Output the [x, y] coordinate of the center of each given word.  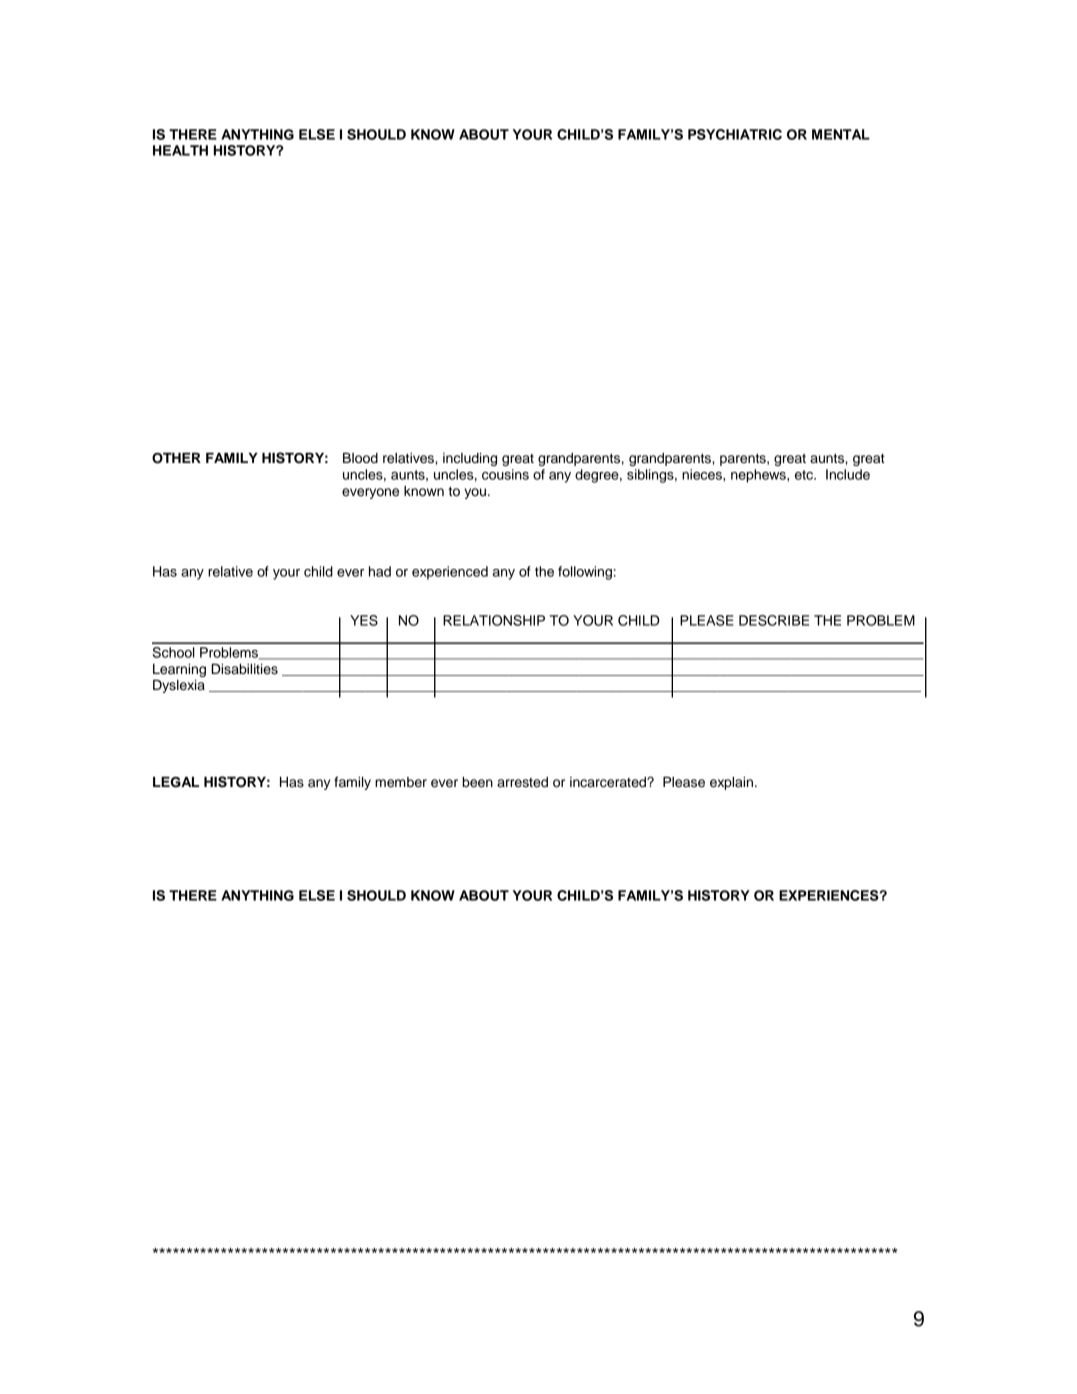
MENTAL [841, 134]
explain [731, 783]
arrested [522, 782]
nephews [759, 476]
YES [364, 620]
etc [805, 475]
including [470, 459]
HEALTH [180, 150]
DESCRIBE [774, 620]
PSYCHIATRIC [735, 134]
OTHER [176, 458]
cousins [505, 474]
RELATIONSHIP [494, 620]
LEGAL [176, 782]
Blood [360, 458]
